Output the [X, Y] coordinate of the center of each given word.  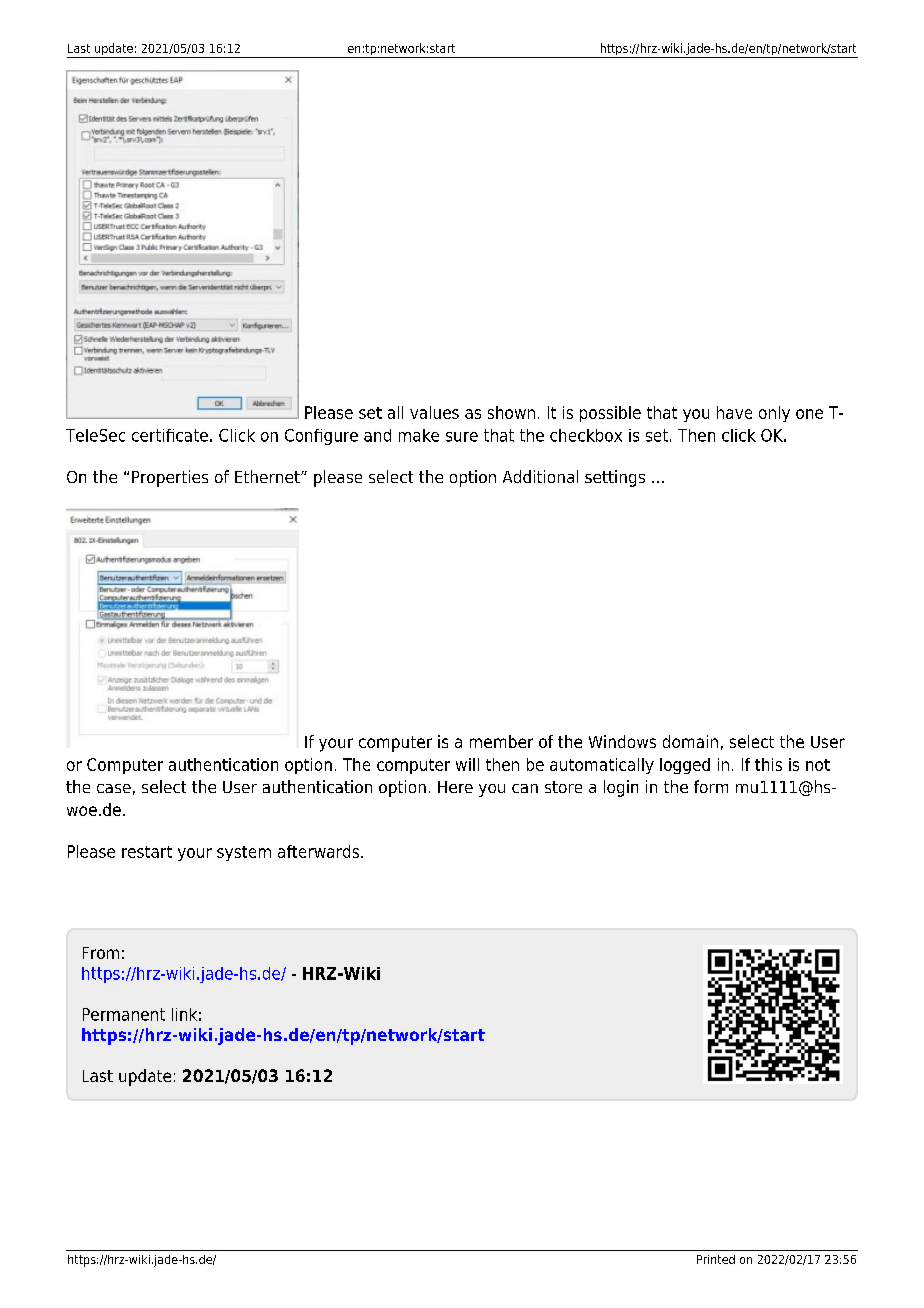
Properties [170, 478]
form [711, 786]
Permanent [124, 1014]
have [734, 412]
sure [462, 437]
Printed [716, 1259]
